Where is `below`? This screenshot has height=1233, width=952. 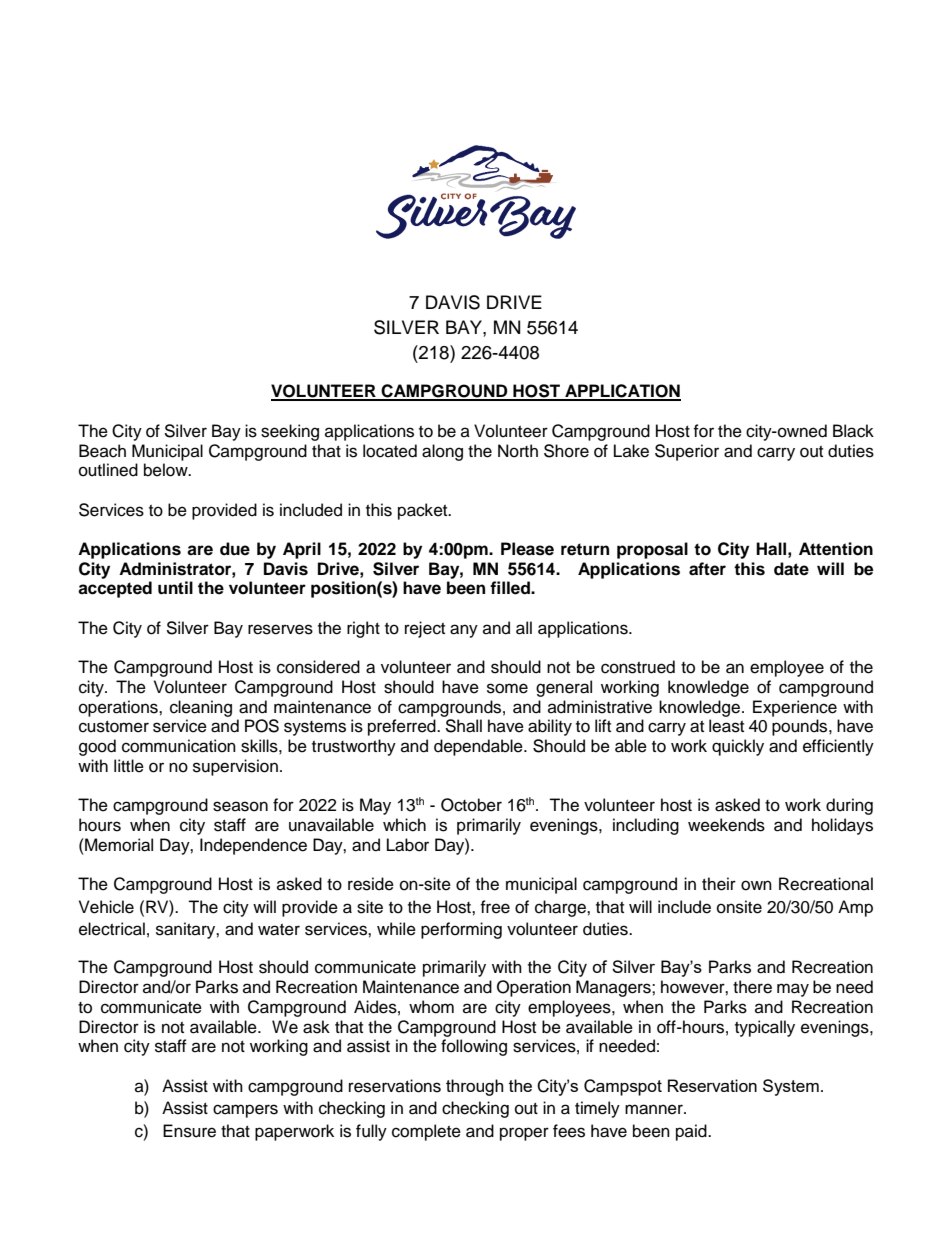
below is located at coordinates (167, 470).
